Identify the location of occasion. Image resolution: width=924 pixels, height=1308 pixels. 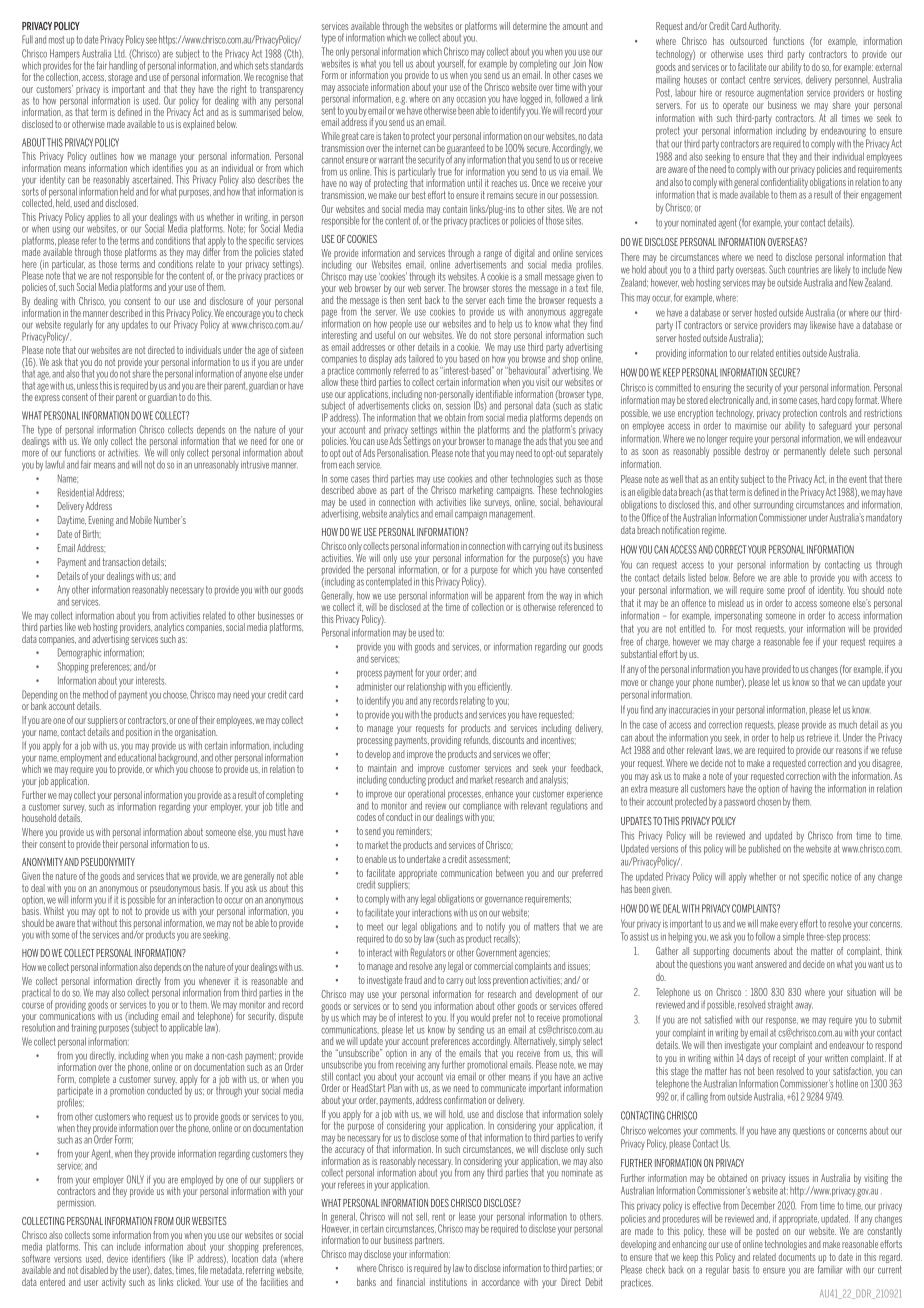
(471, 99).
